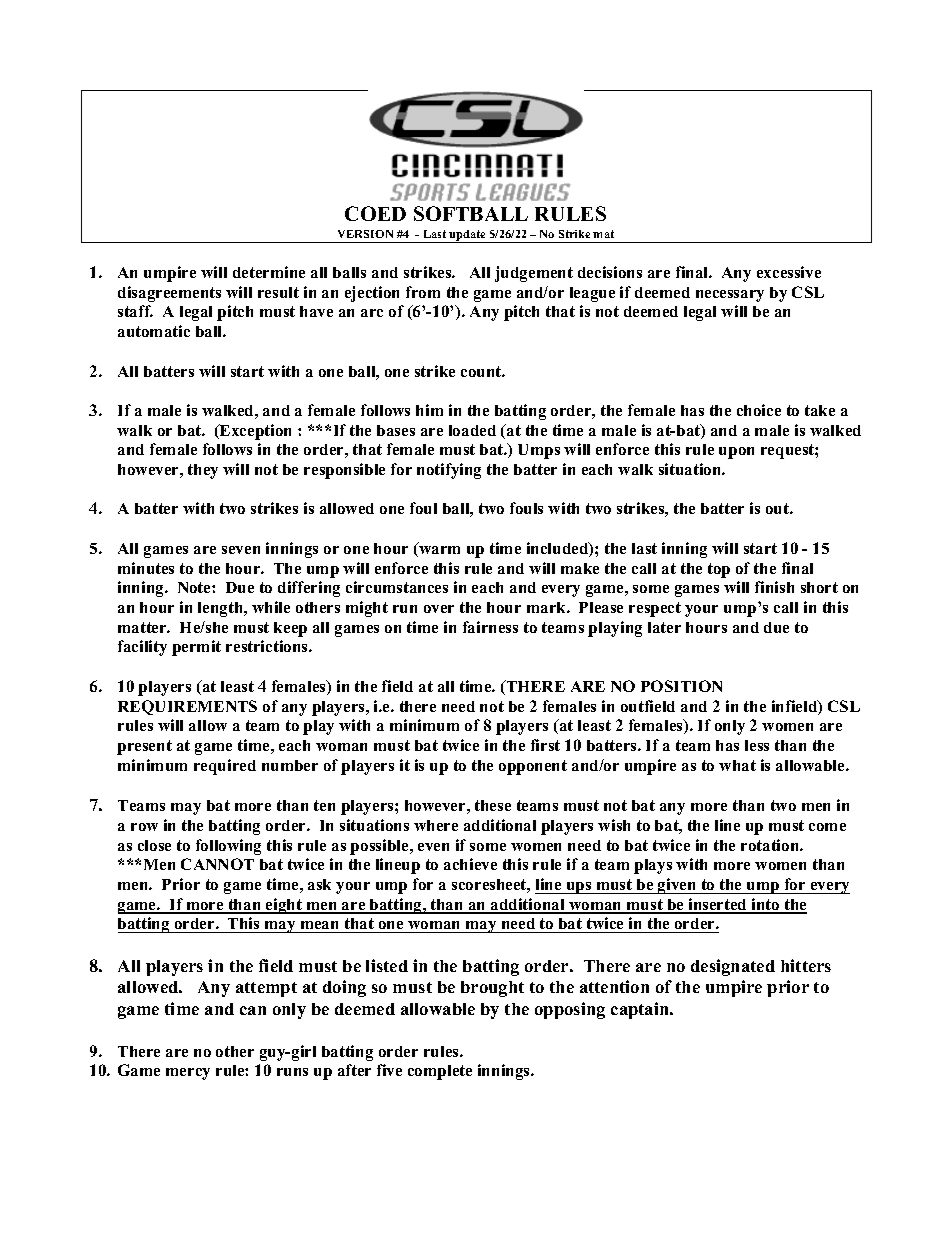 The height and width of the document is (1233, 952). What do you see at coordinates (440, 1072) in the document?
I see `complete` at bounding box center [440, 1072].
